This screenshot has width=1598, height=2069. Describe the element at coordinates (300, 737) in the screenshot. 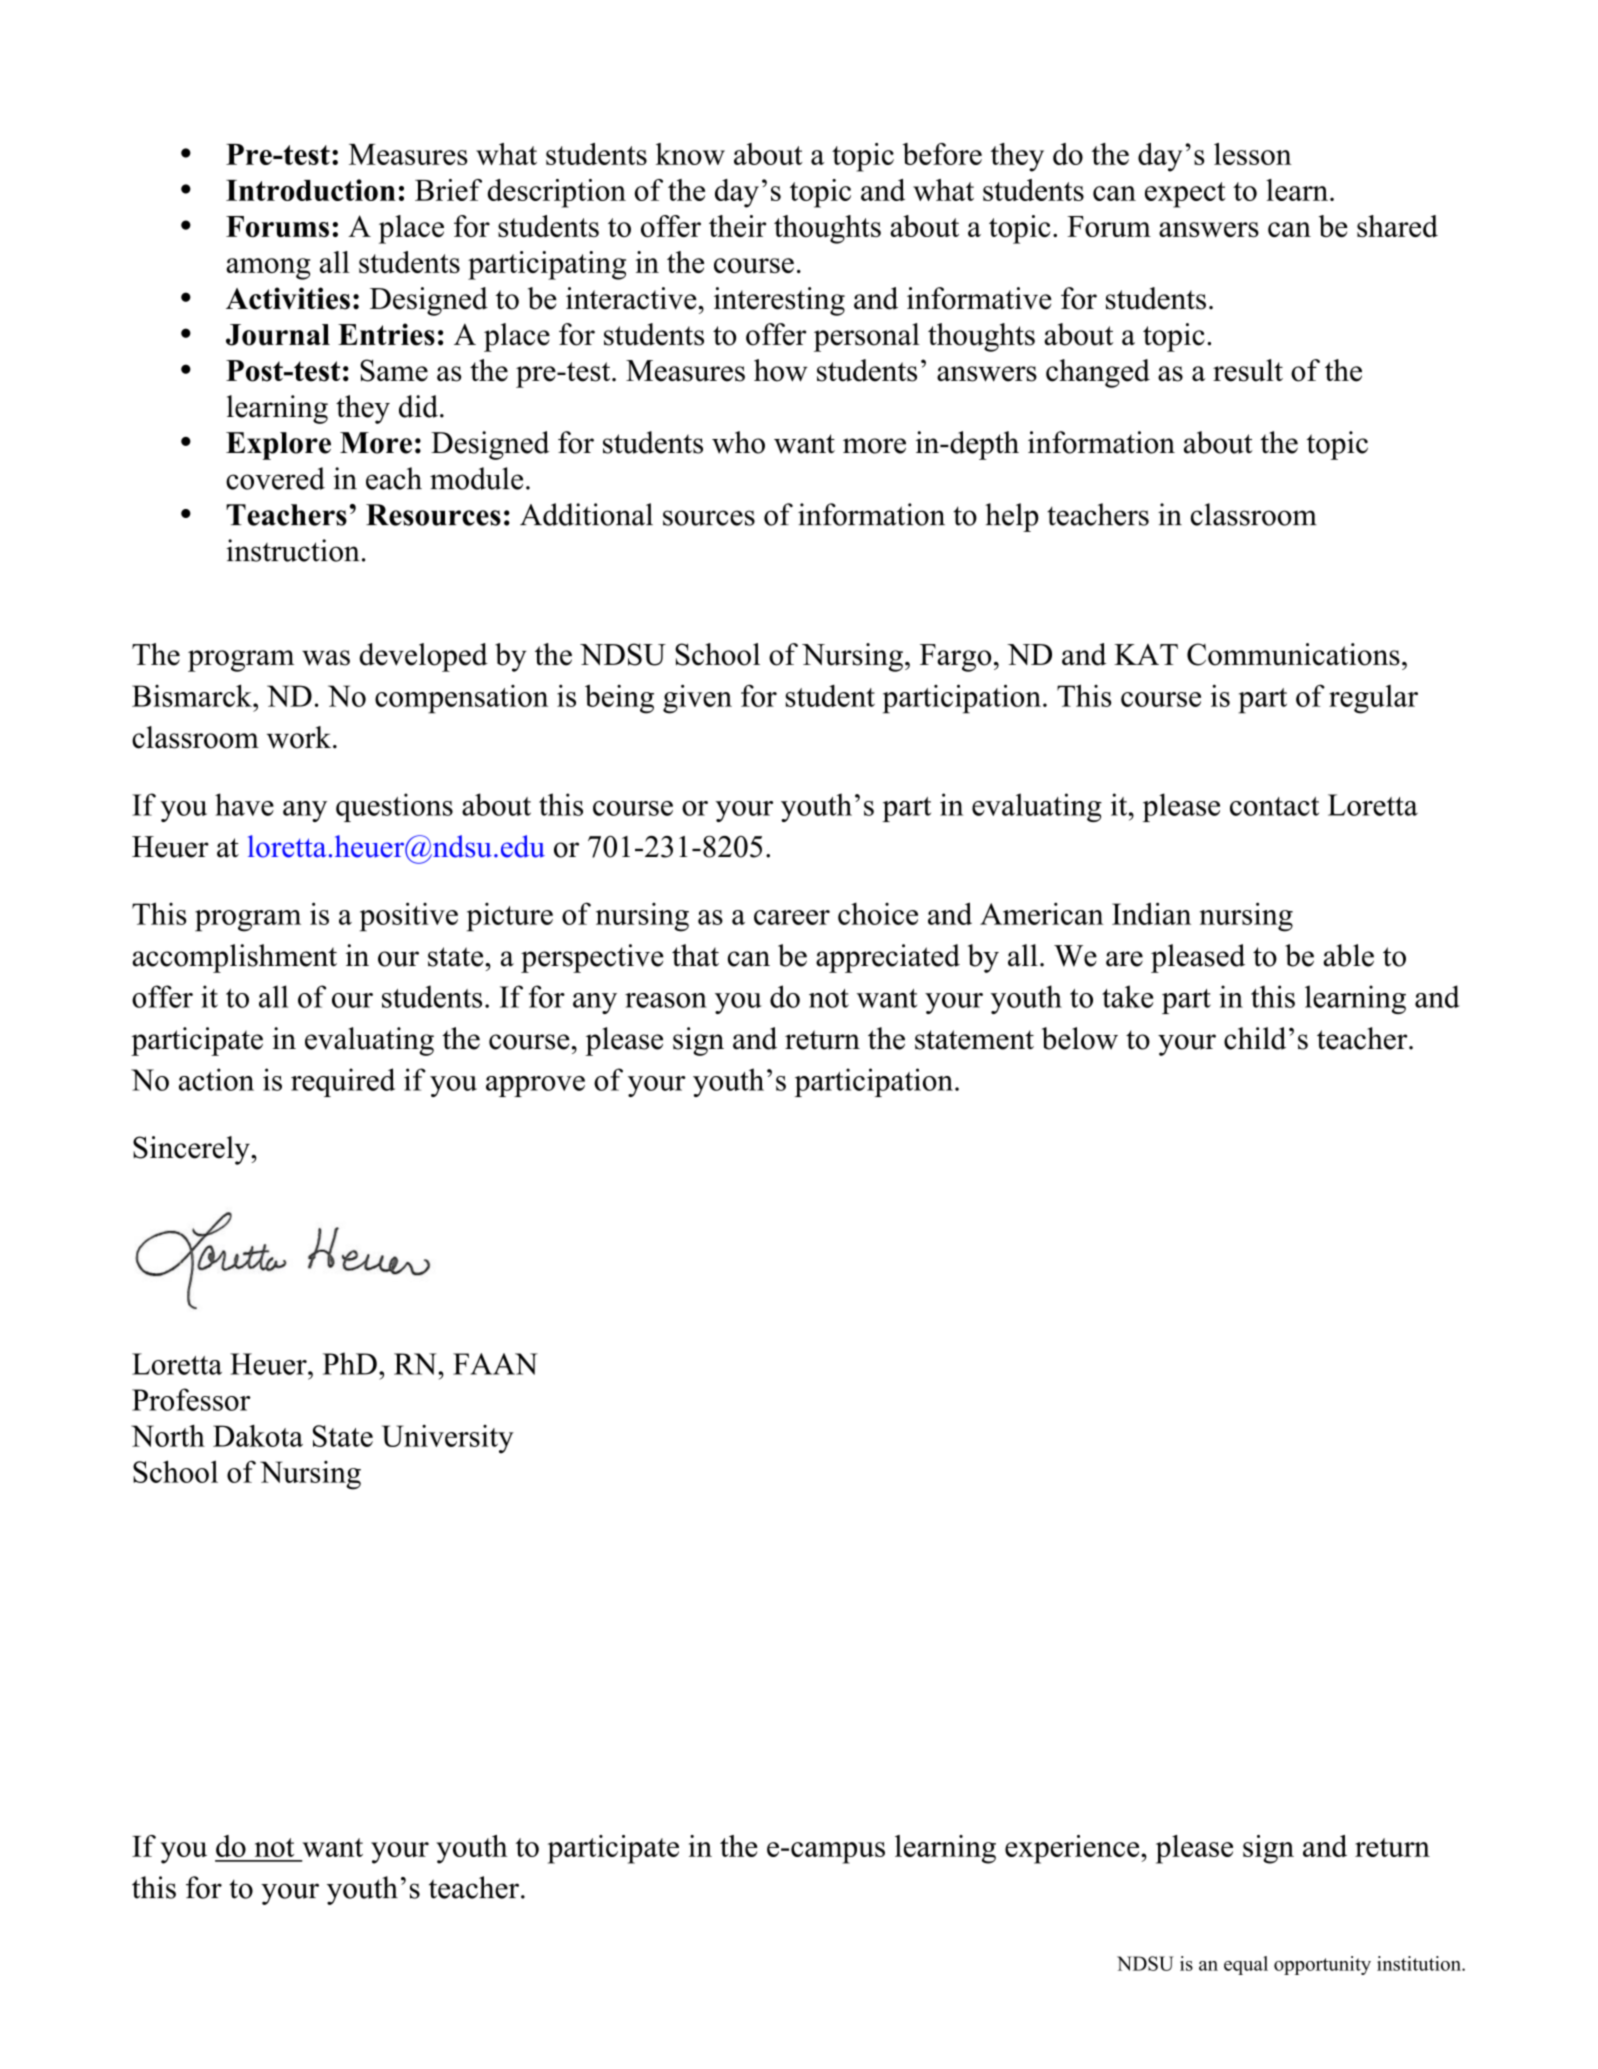

I see `work` at that location.
